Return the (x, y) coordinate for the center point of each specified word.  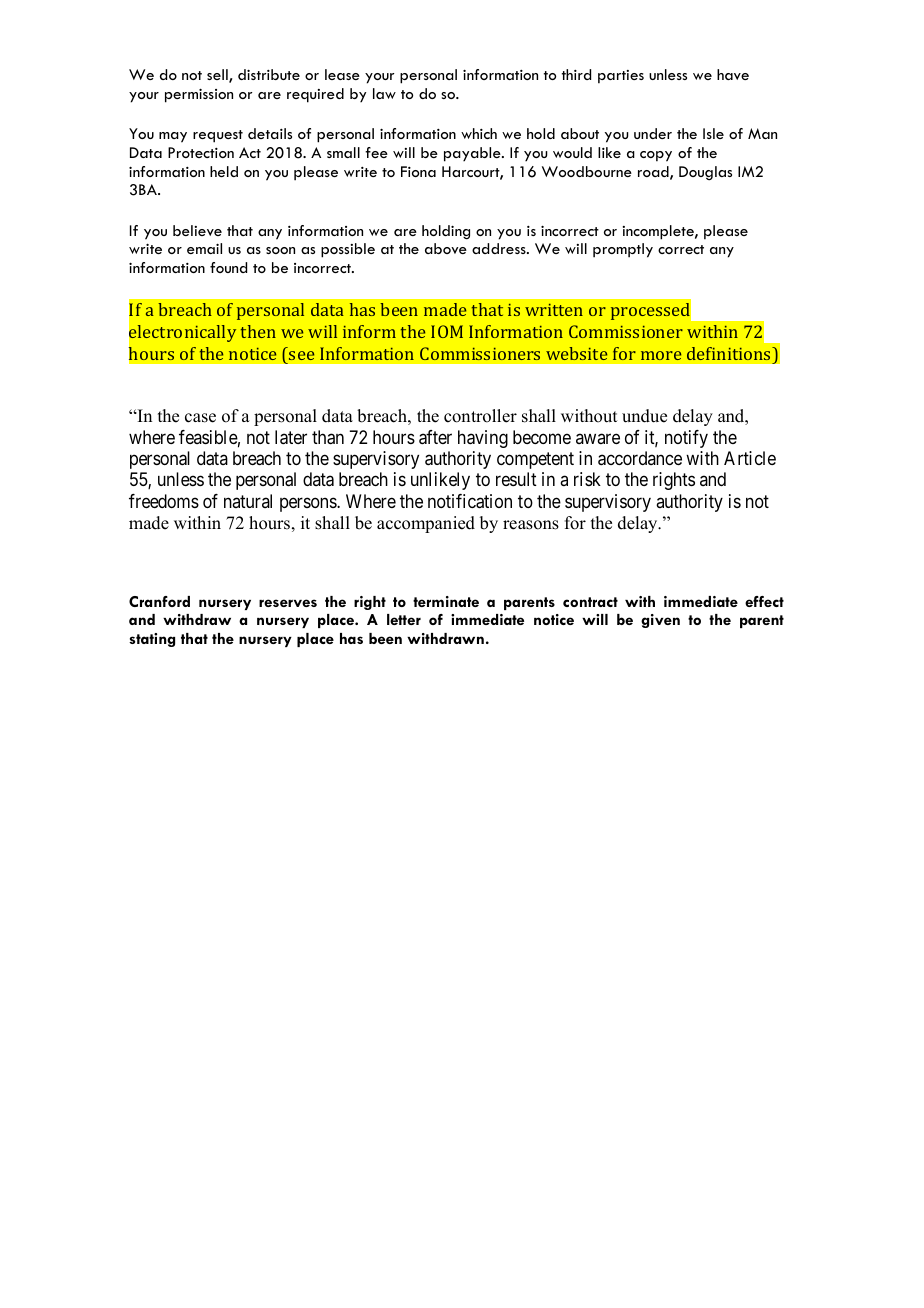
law (384, 93)
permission (199, 95)
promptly (623, 250)
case (200, 418)
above (446, 248)
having (483, 439)
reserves (288, 603)
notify (686, 439)
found (228, 267)
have (733, 74)
